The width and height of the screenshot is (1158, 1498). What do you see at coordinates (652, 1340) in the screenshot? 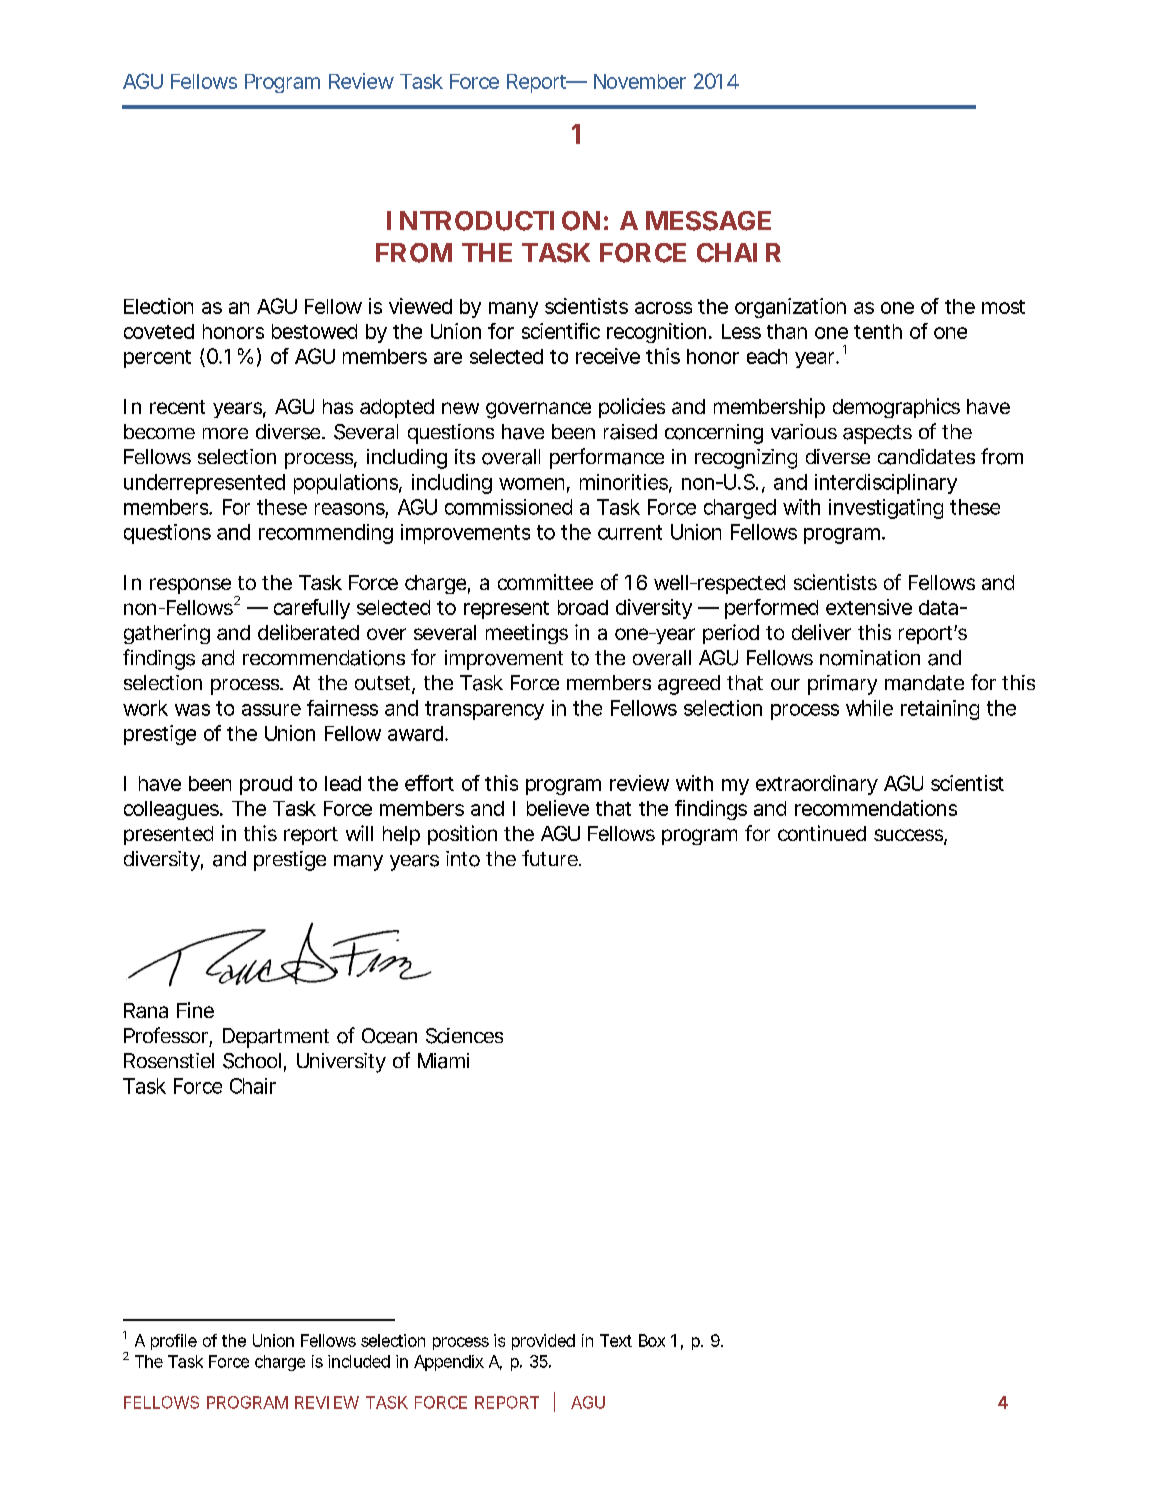
I see `Box` at bounding box center [652, 1340].
